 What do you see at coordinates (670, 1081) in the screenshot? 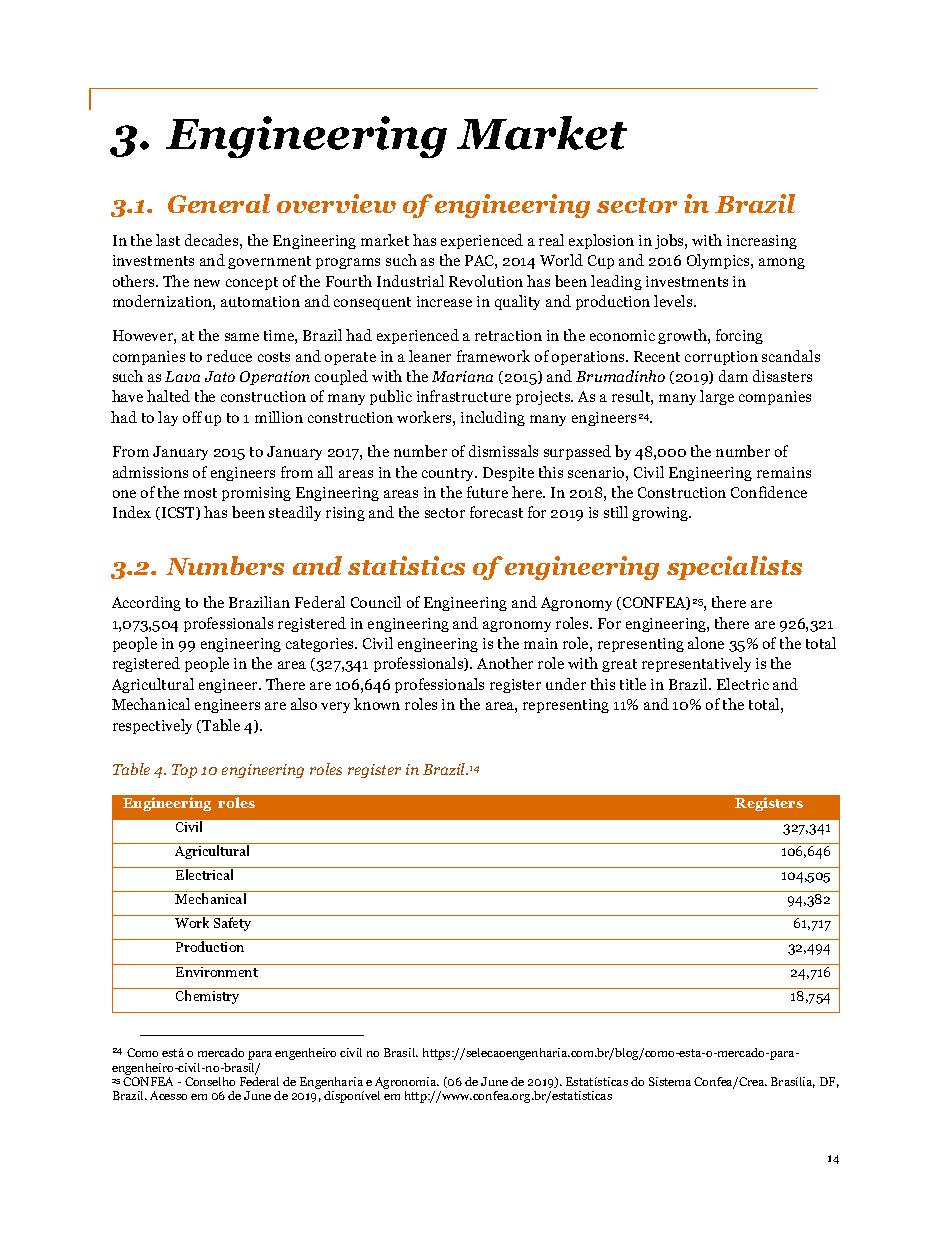
I see `Sistema` at bounding box center [670, 1081].
